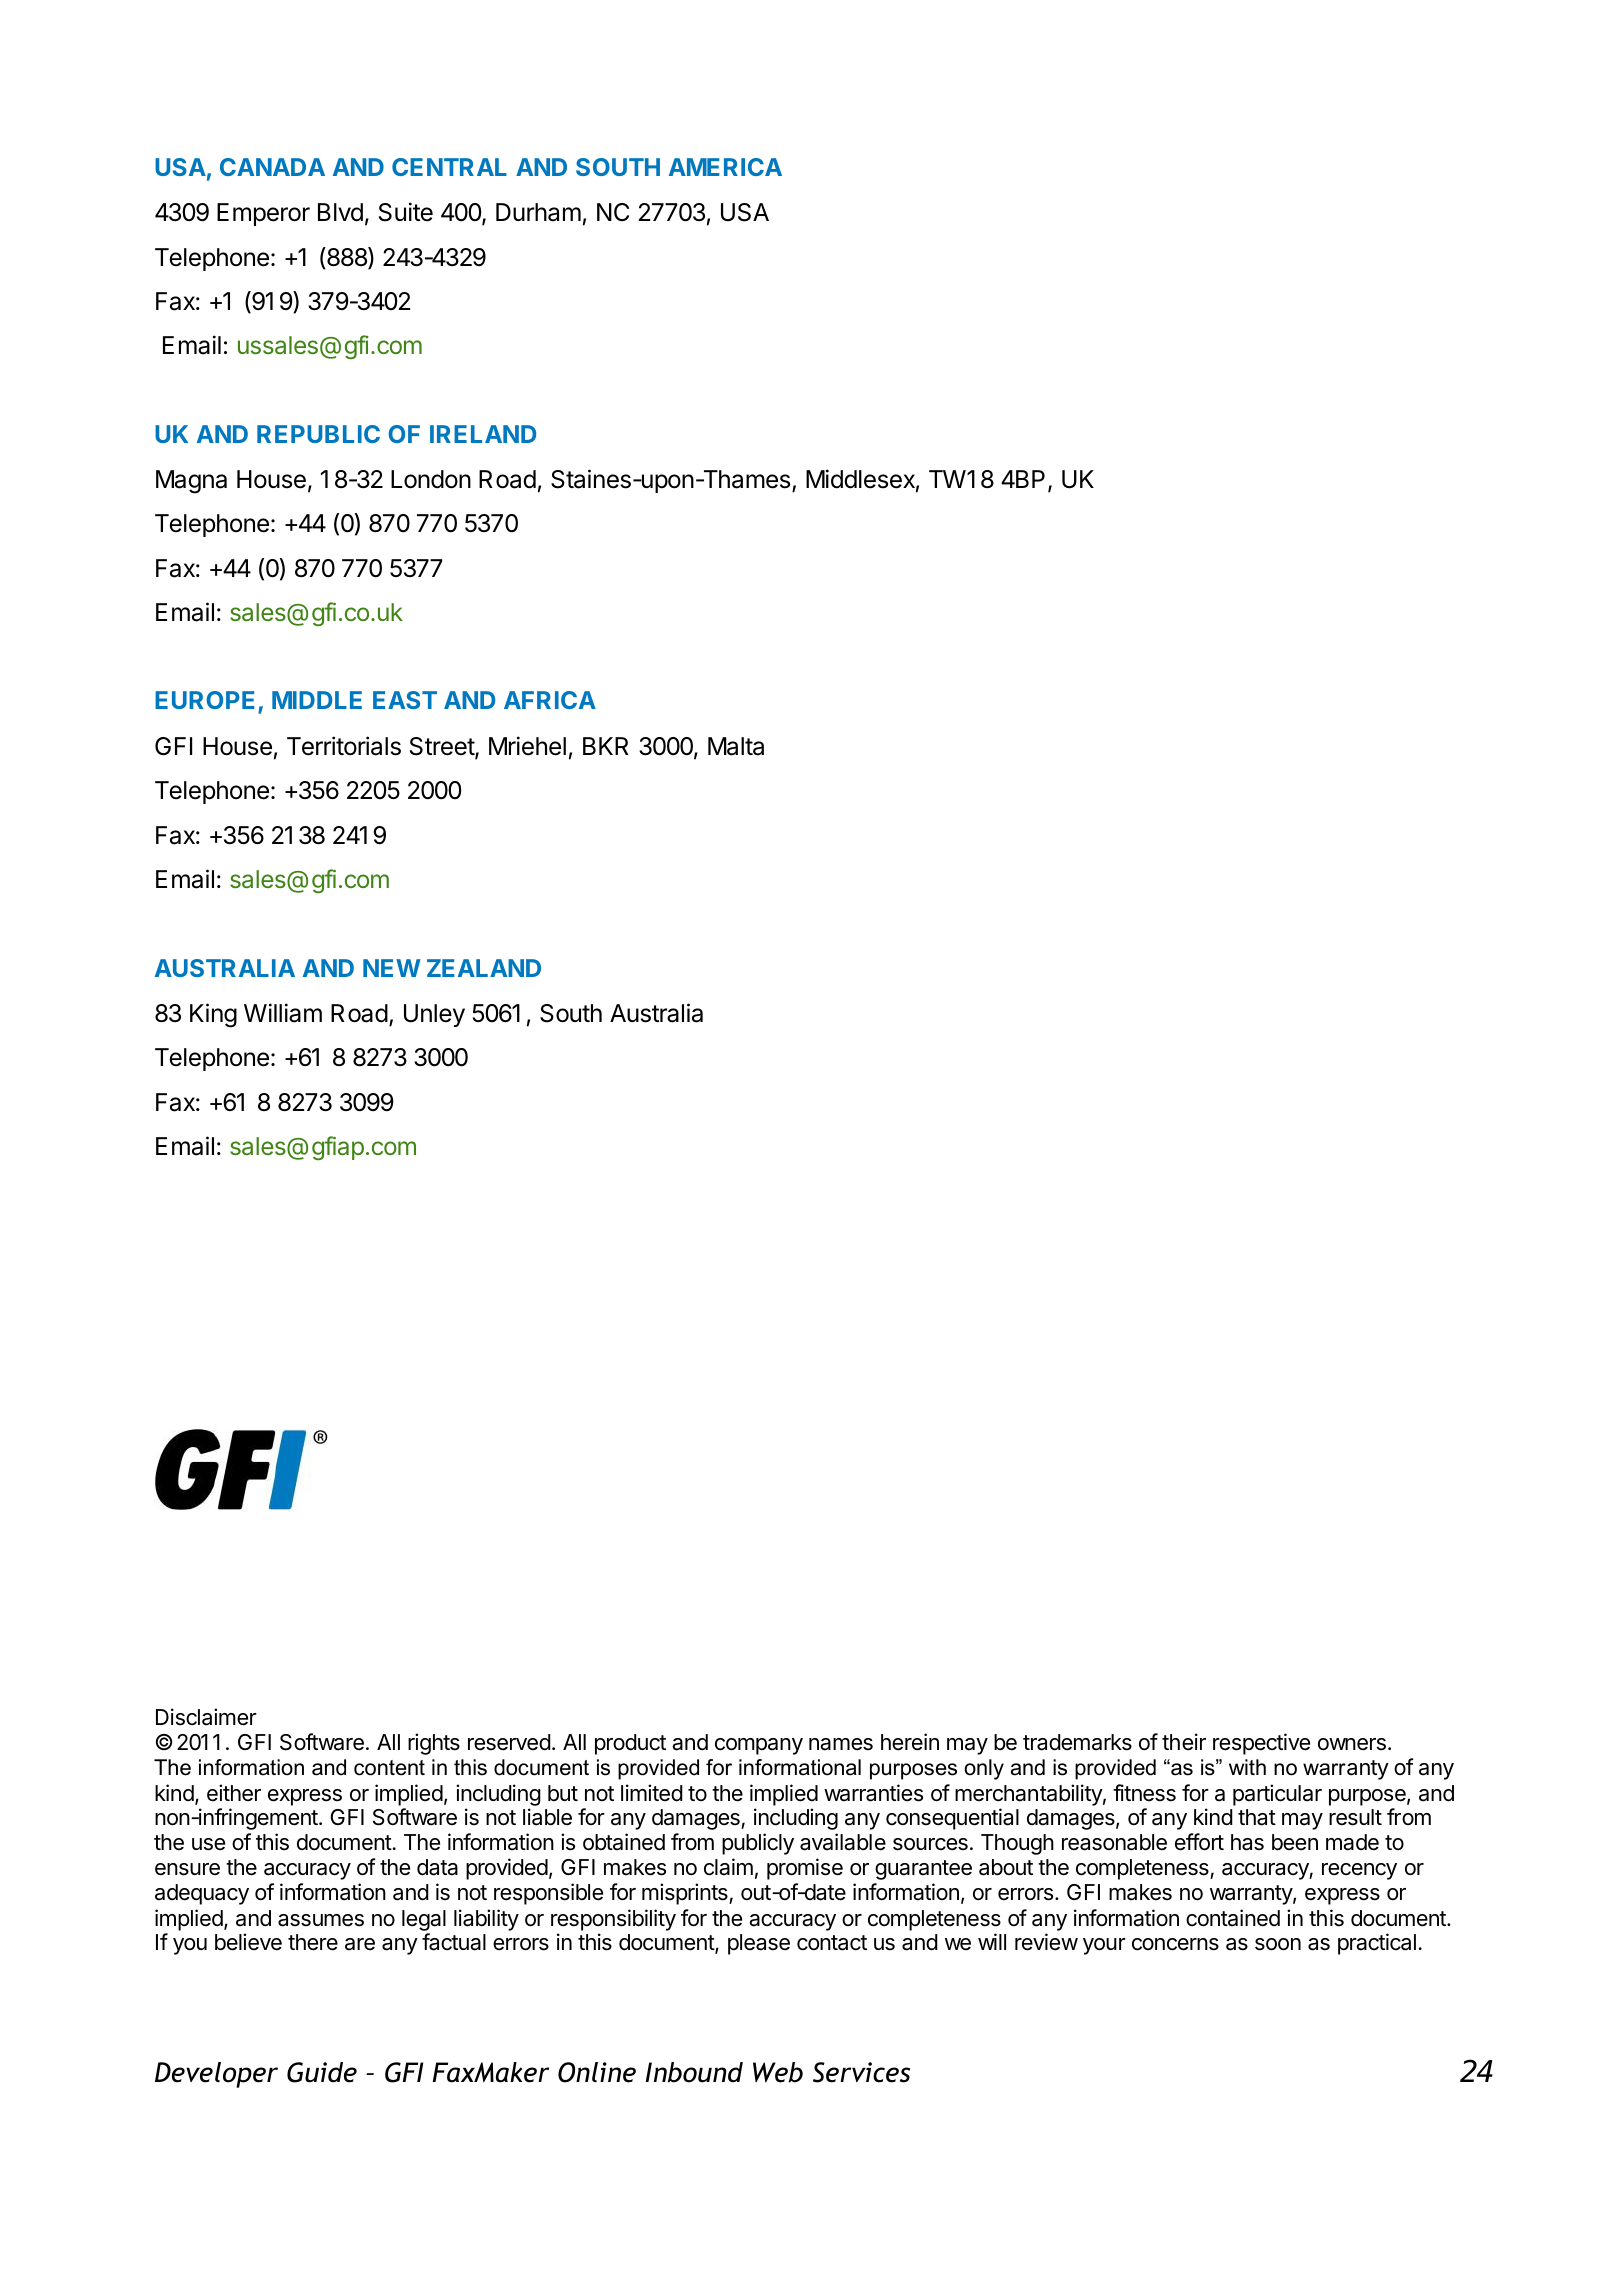 The height and width of the document is (2290, 1619). What do you see at coordinates (443, 747) in the document?
I see `Street` at bounding box center [443, 747].
